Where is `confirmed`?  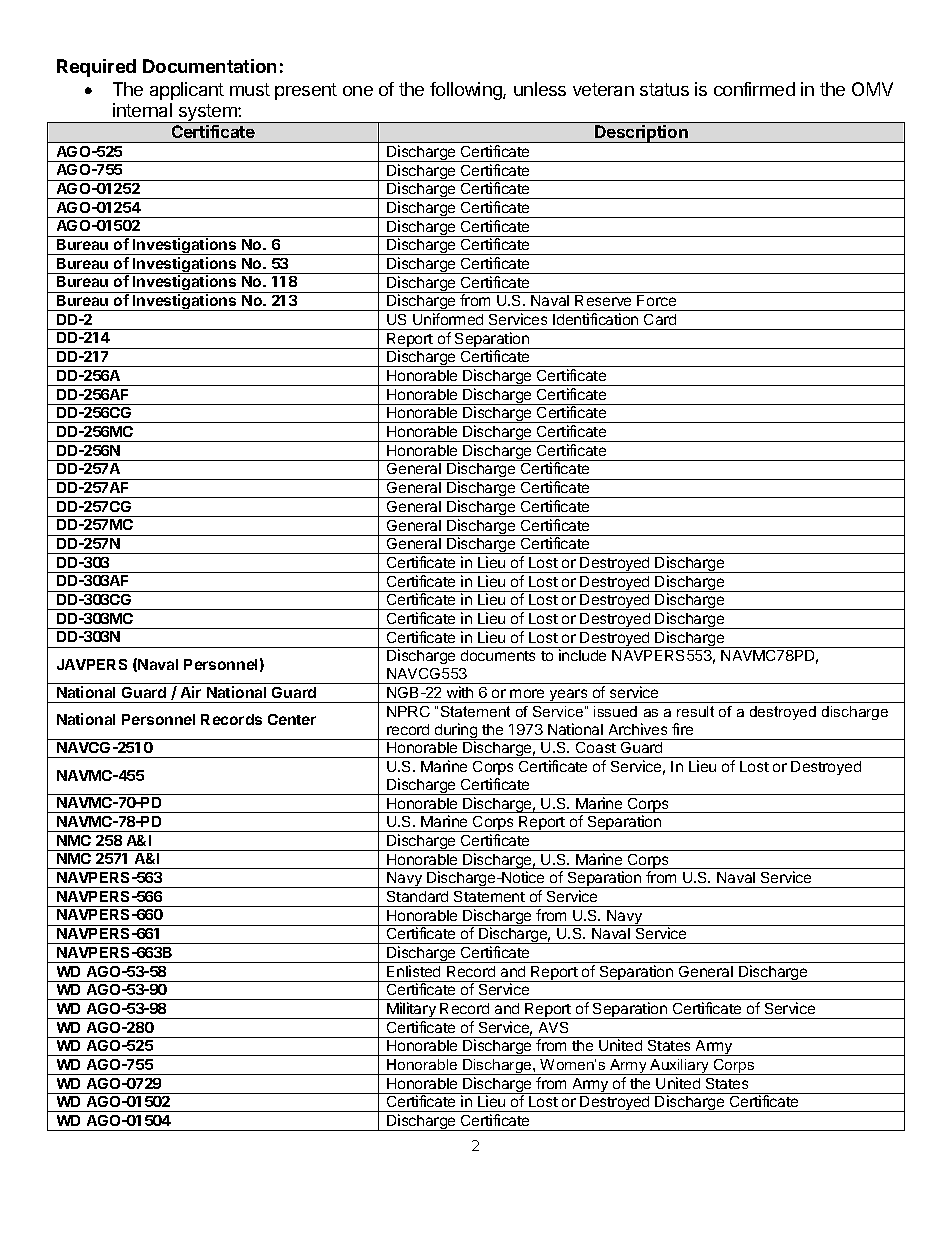 confirmed is located at coordinates (754, 89).
